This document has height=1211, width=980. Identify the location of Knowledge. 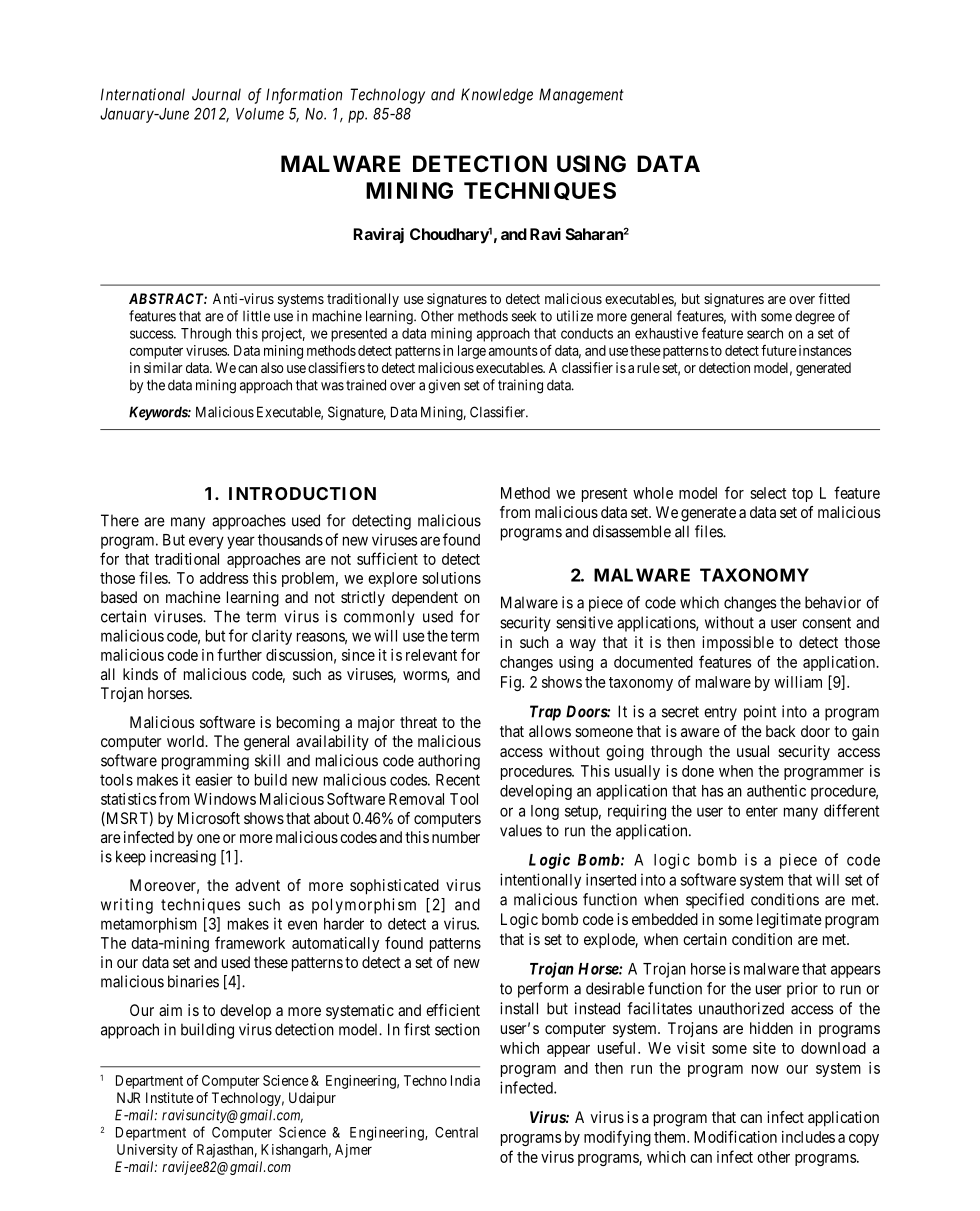
(497, 96).
